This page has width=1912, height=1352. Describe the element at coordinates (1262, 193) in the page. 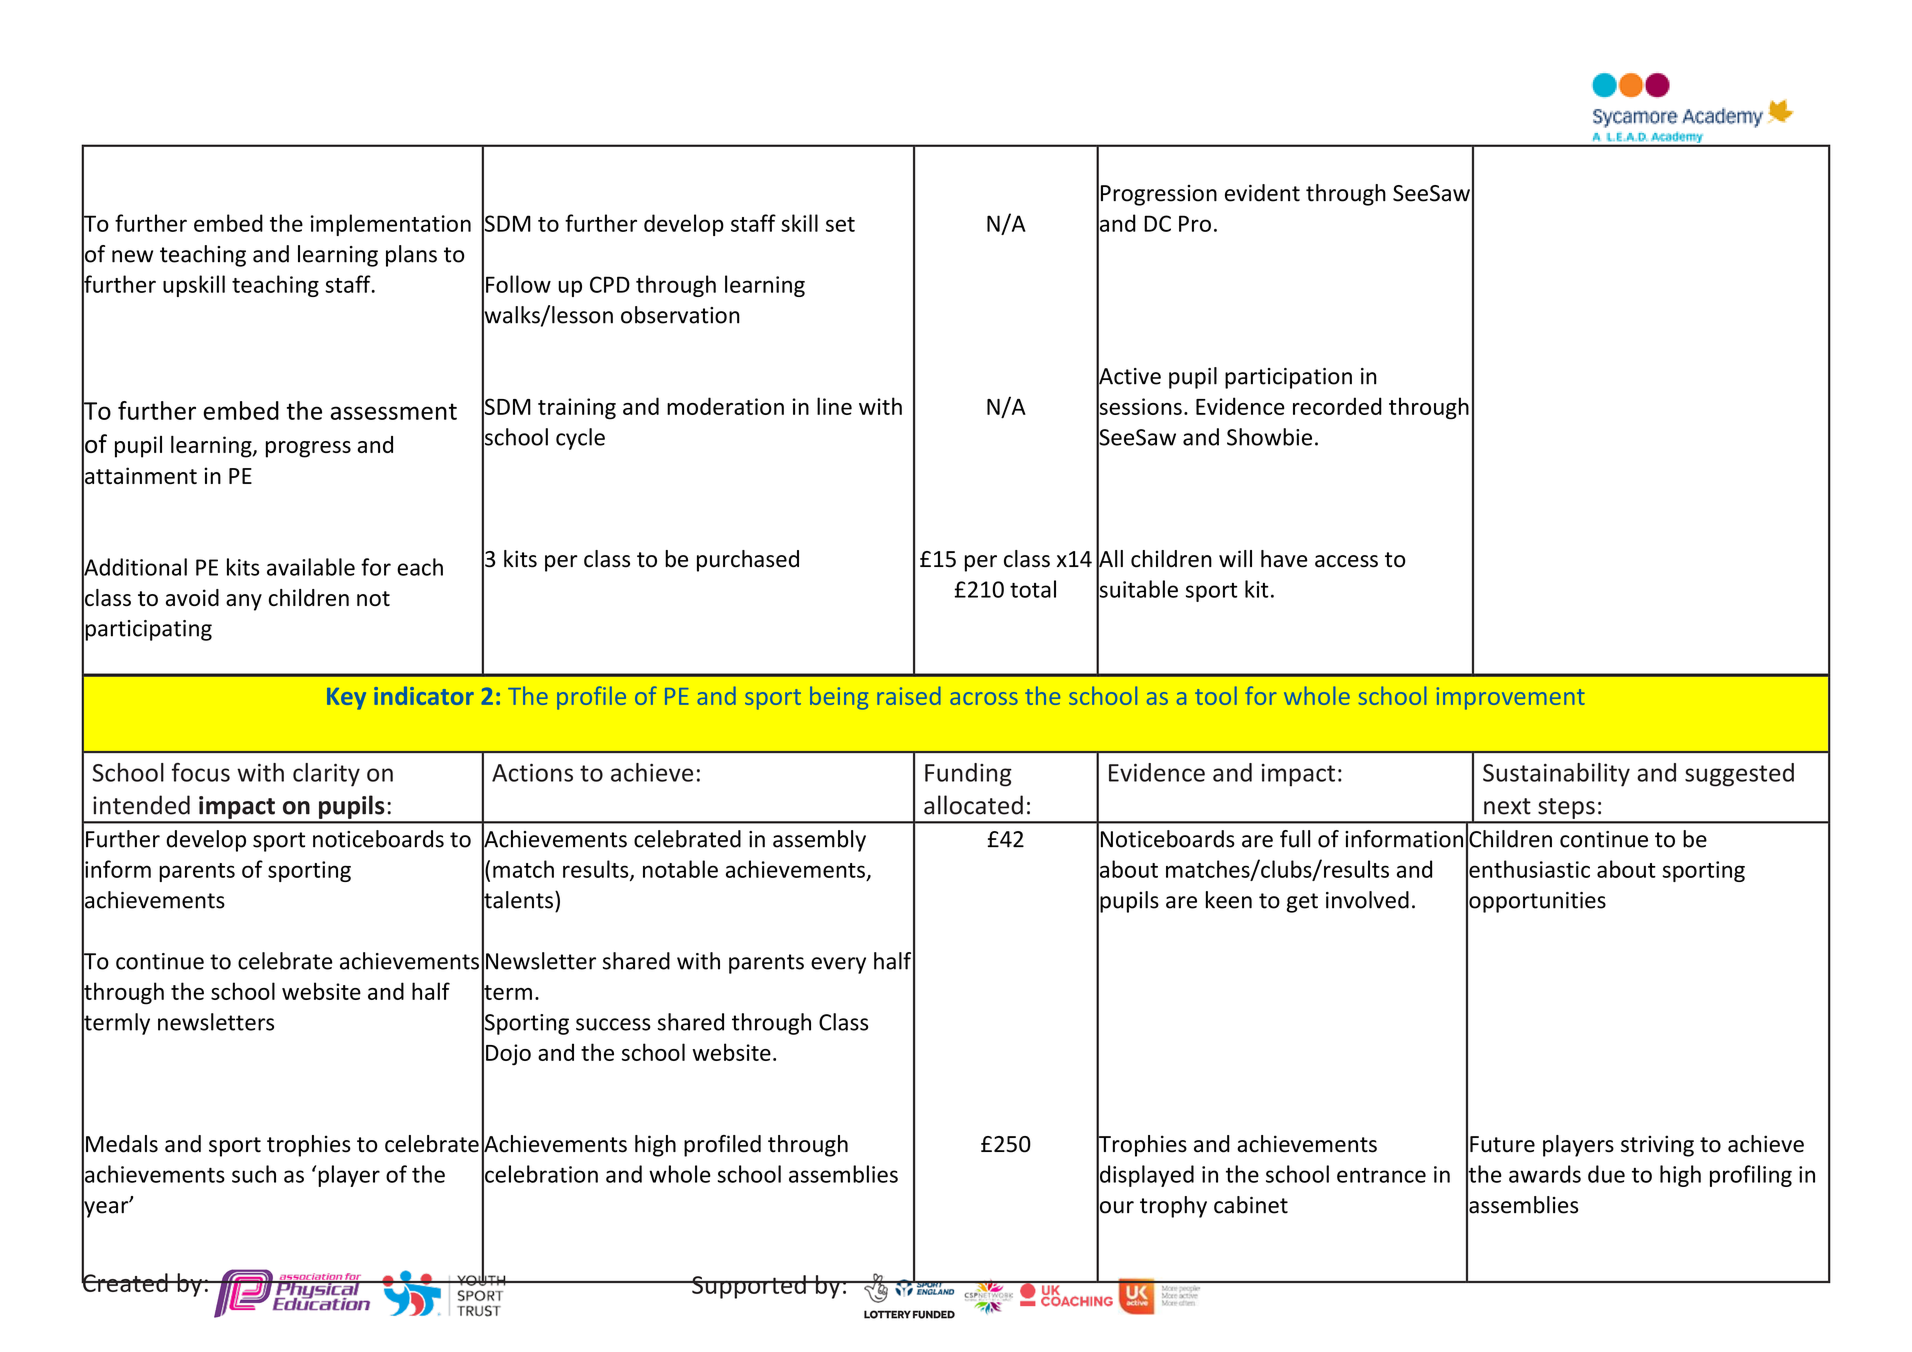

I see `evident` at that location.
